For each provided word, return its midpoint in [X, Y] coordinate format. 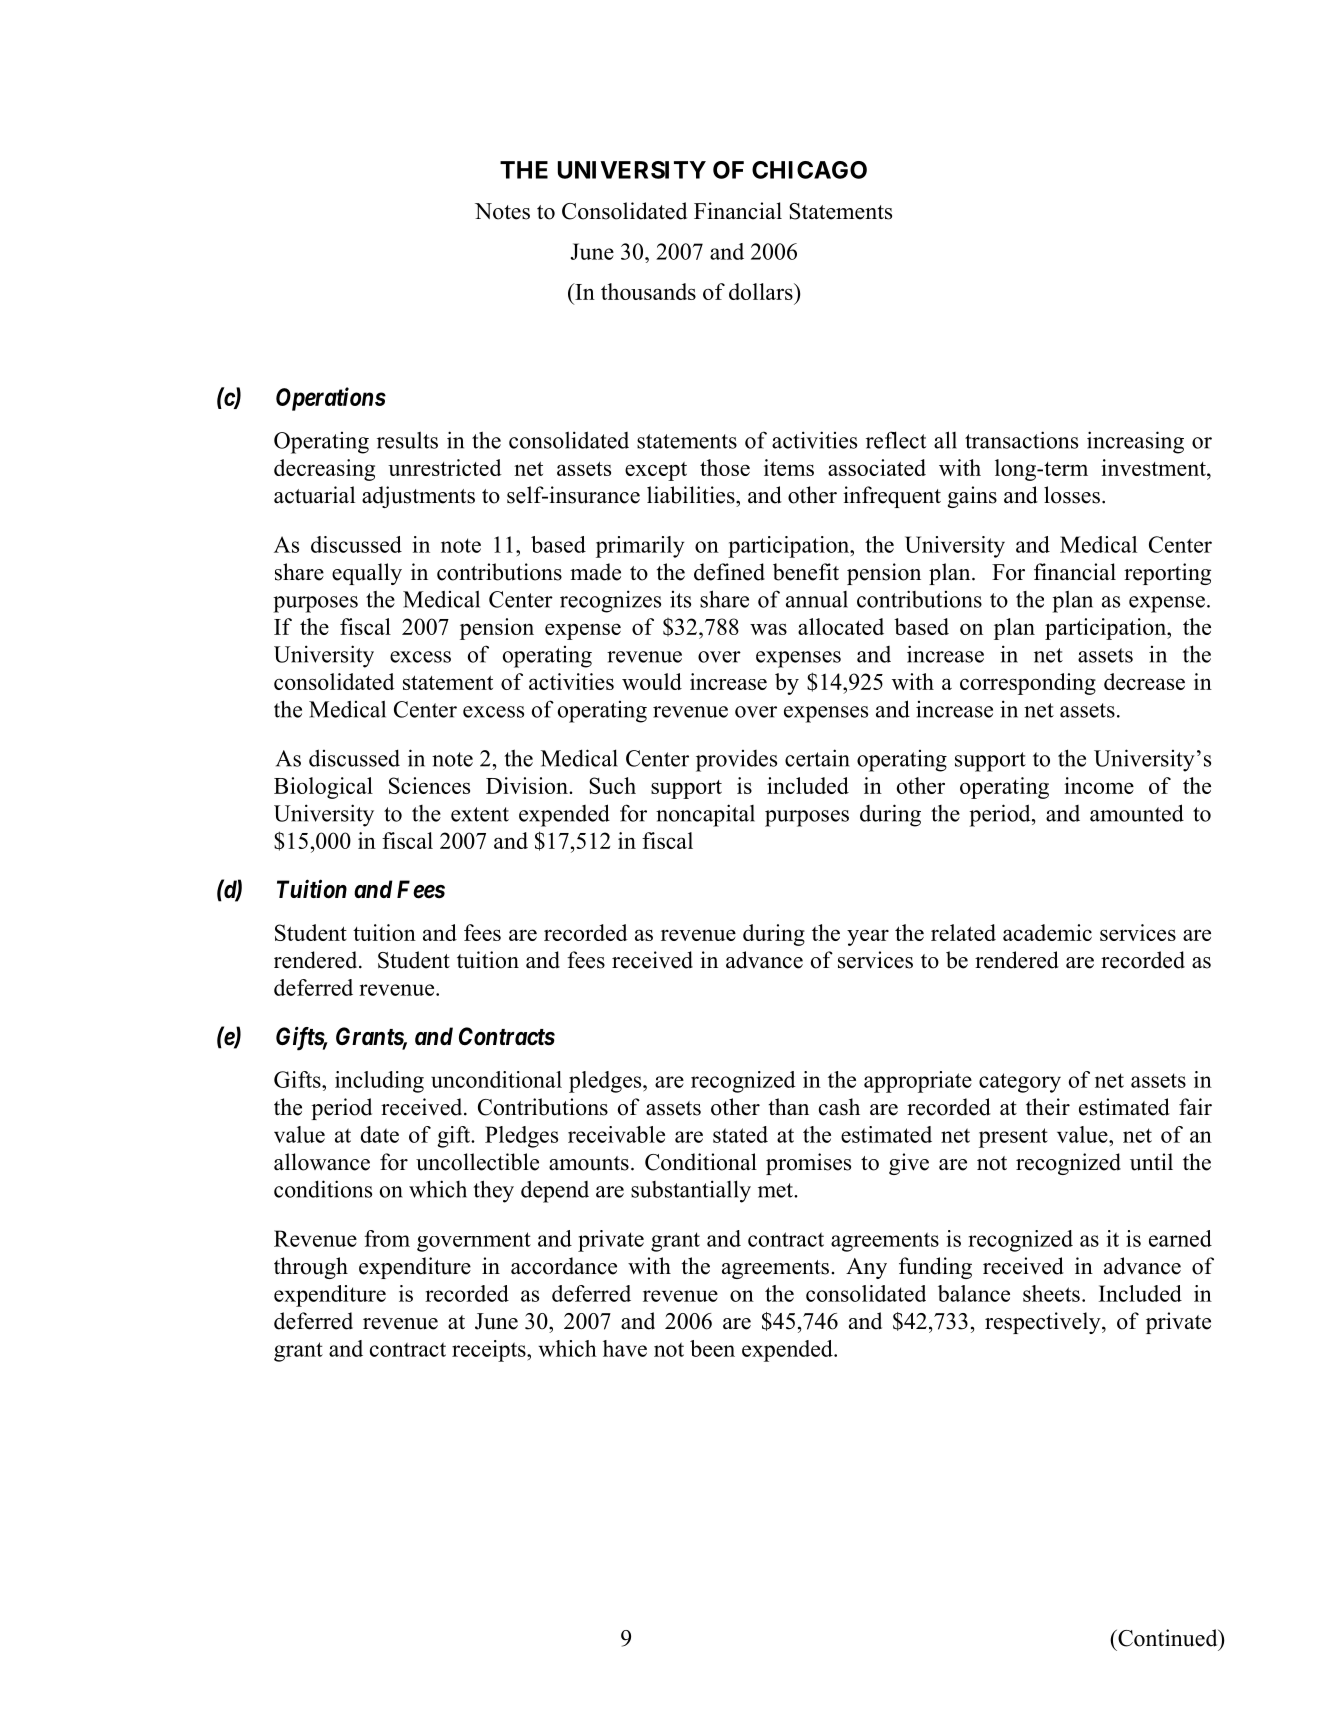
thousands [648, 291]
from [387, 1238]
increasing [1135, 442]
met [776, 1190]
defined [729, 572]
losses [1072, 495]
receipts [490, 1351]
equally [367, 574]
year [868, 937]
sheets [1051, 1293]
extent [480, 814]
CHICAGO [809, 170]
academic [1047, 932]
